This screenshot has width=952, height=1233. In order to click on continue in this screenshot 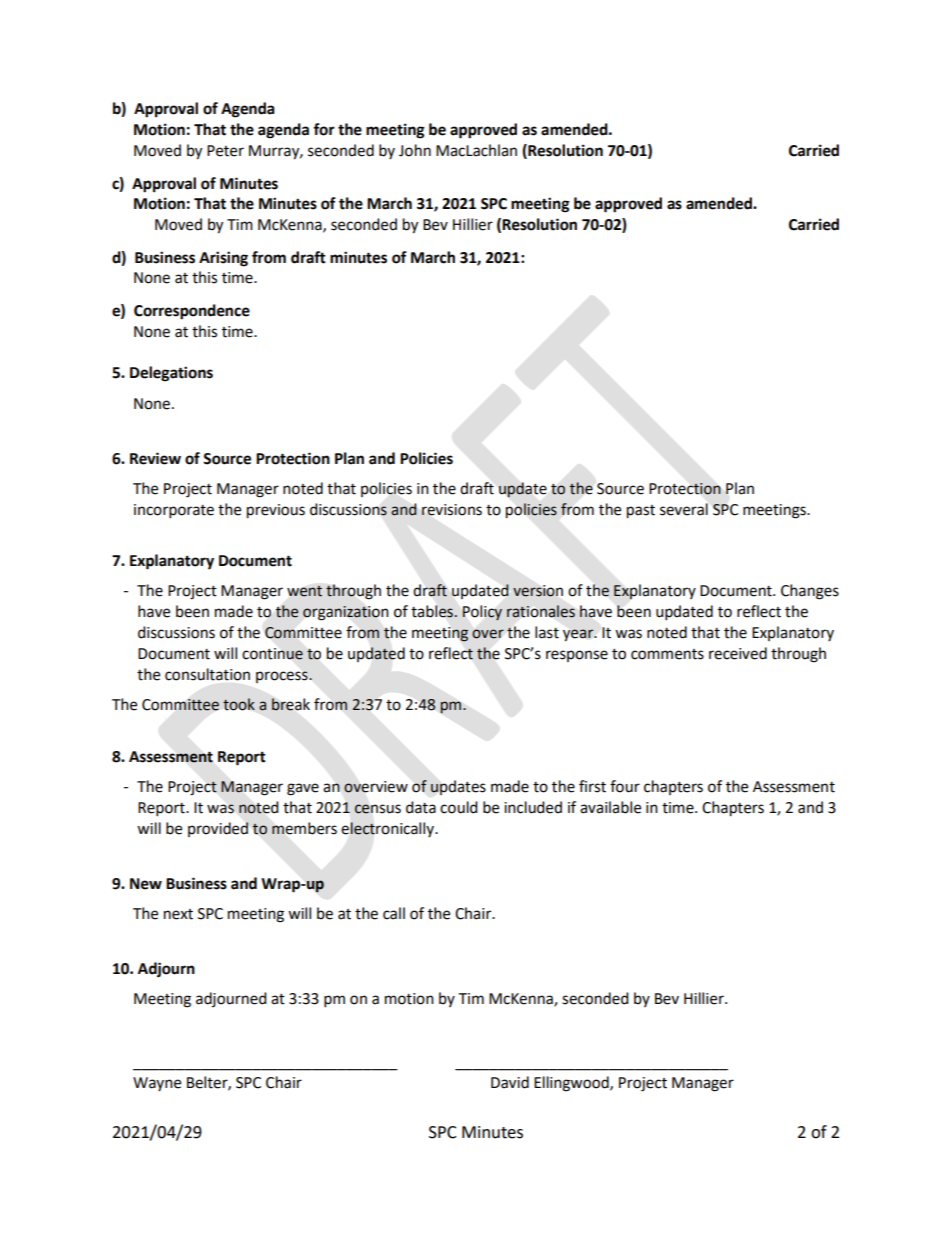, I will do `click(272, 654)`.
